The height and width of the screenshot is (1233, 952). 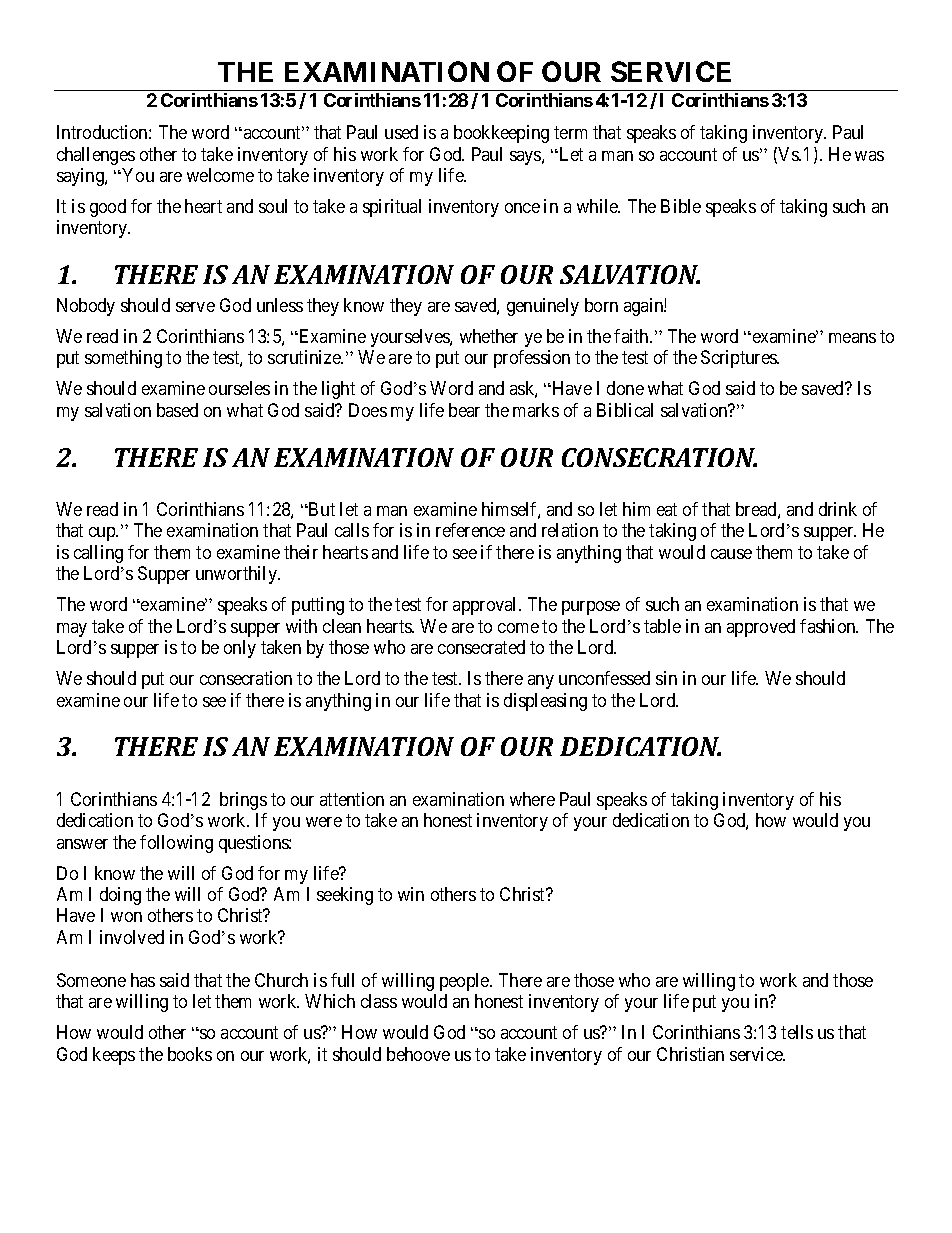 I want to click on Scriptures, so click(x=739, y=359).
